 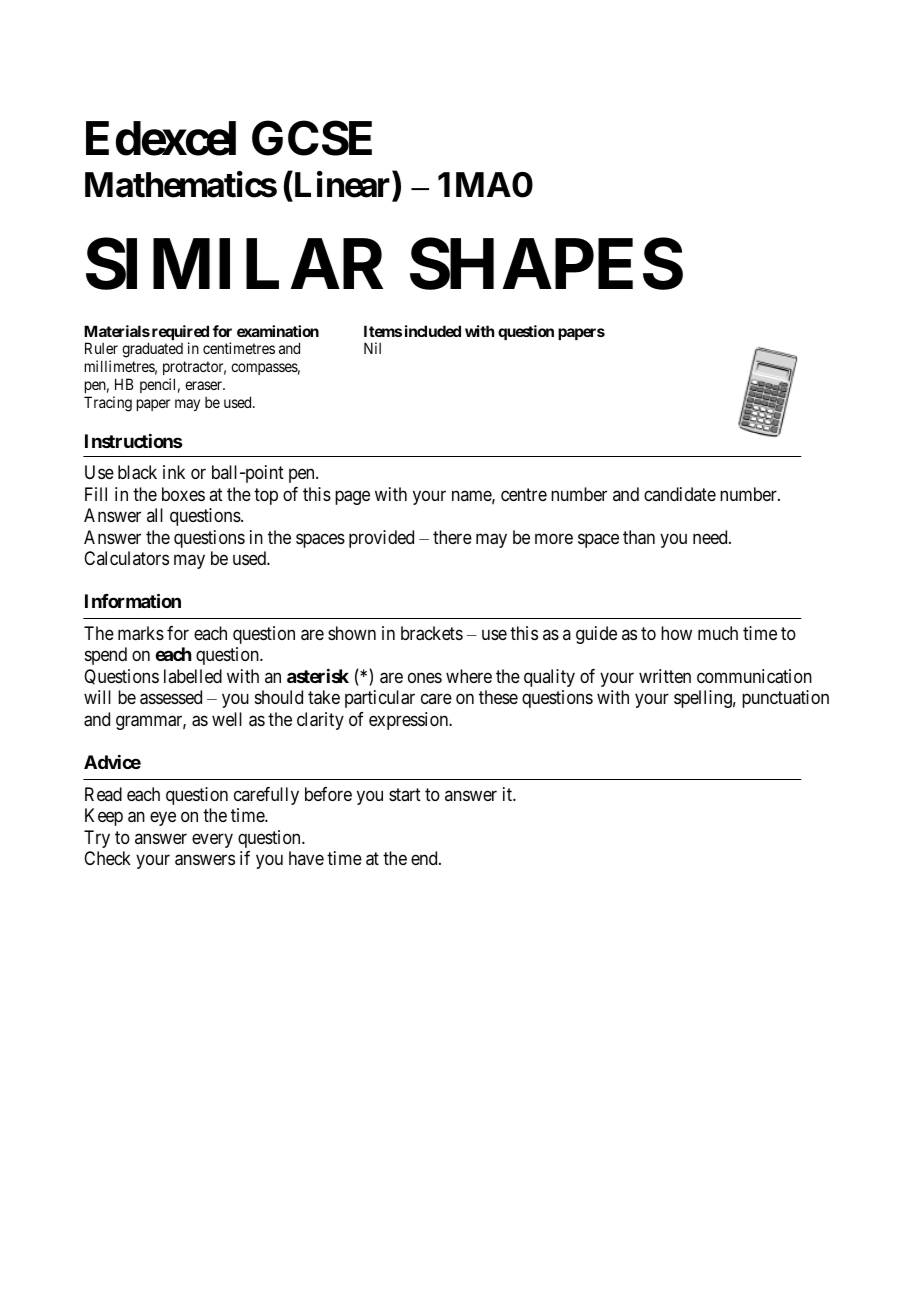 I want to click on graduated, so click(x=152, y=350).
